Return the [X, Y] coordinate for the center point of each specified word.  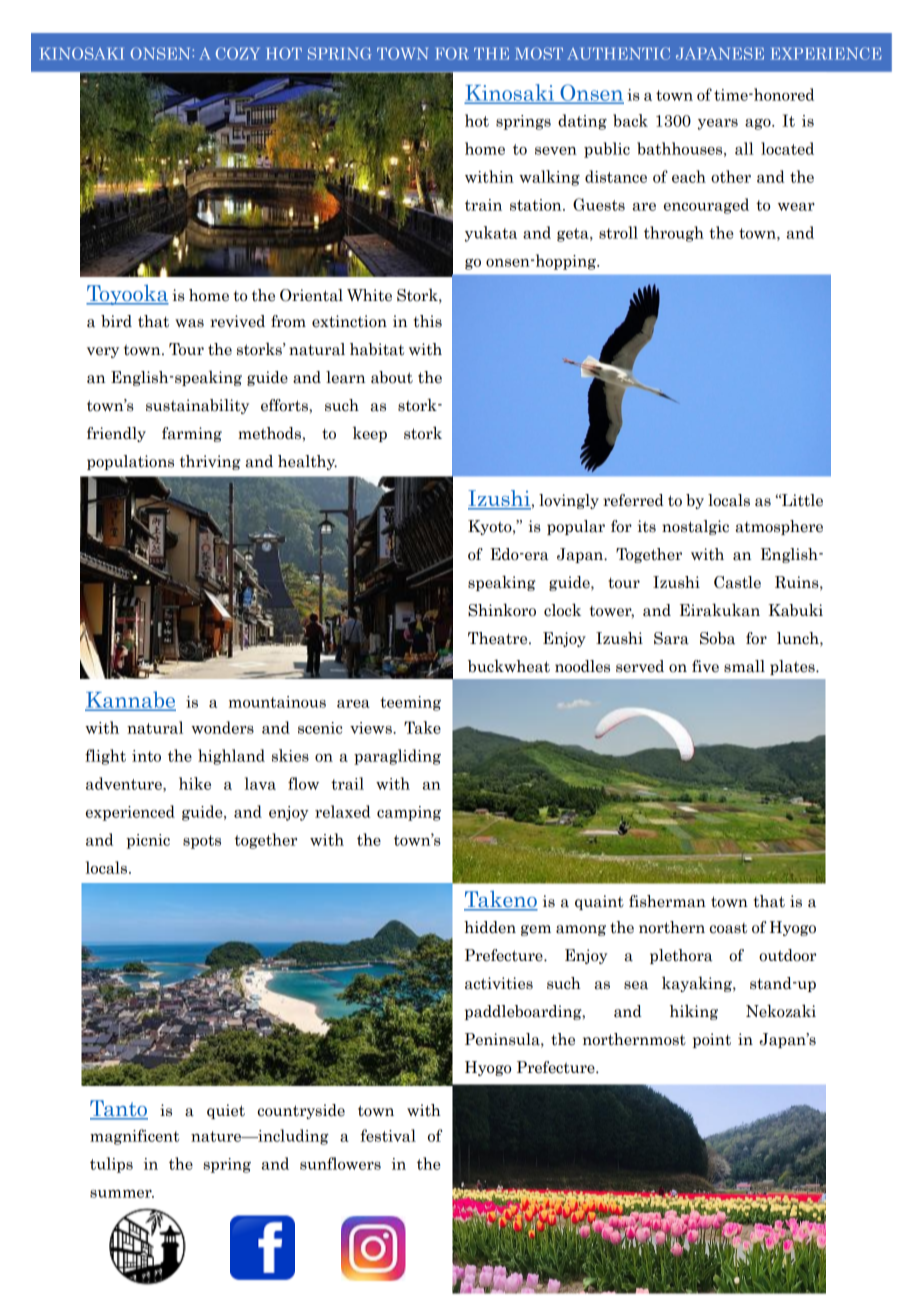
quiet [226, 1111]
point [712, 1040]
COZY [238, 53]
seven [556, 151]
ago [759, 124]
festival [388, 1135]
